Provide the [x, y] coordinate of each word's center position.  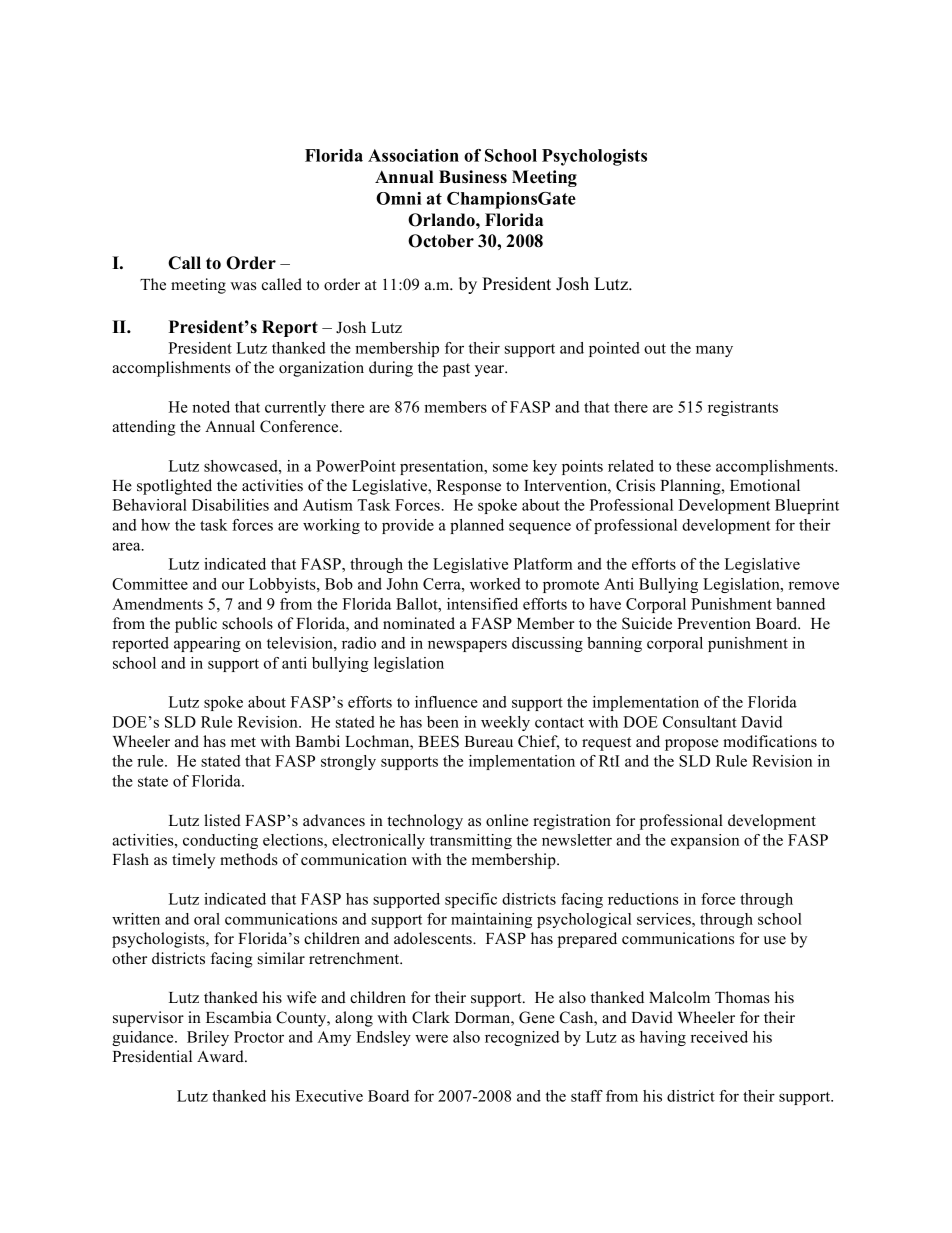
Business [473, 177]
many [714, 351]
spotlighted [174, 487]
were [431, 1038]
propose [691, 745]
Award [221, 1056]
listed [222, 820]
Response [469, 487]
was [243, 286]
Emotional [765, 485]
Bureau [489, 742]
